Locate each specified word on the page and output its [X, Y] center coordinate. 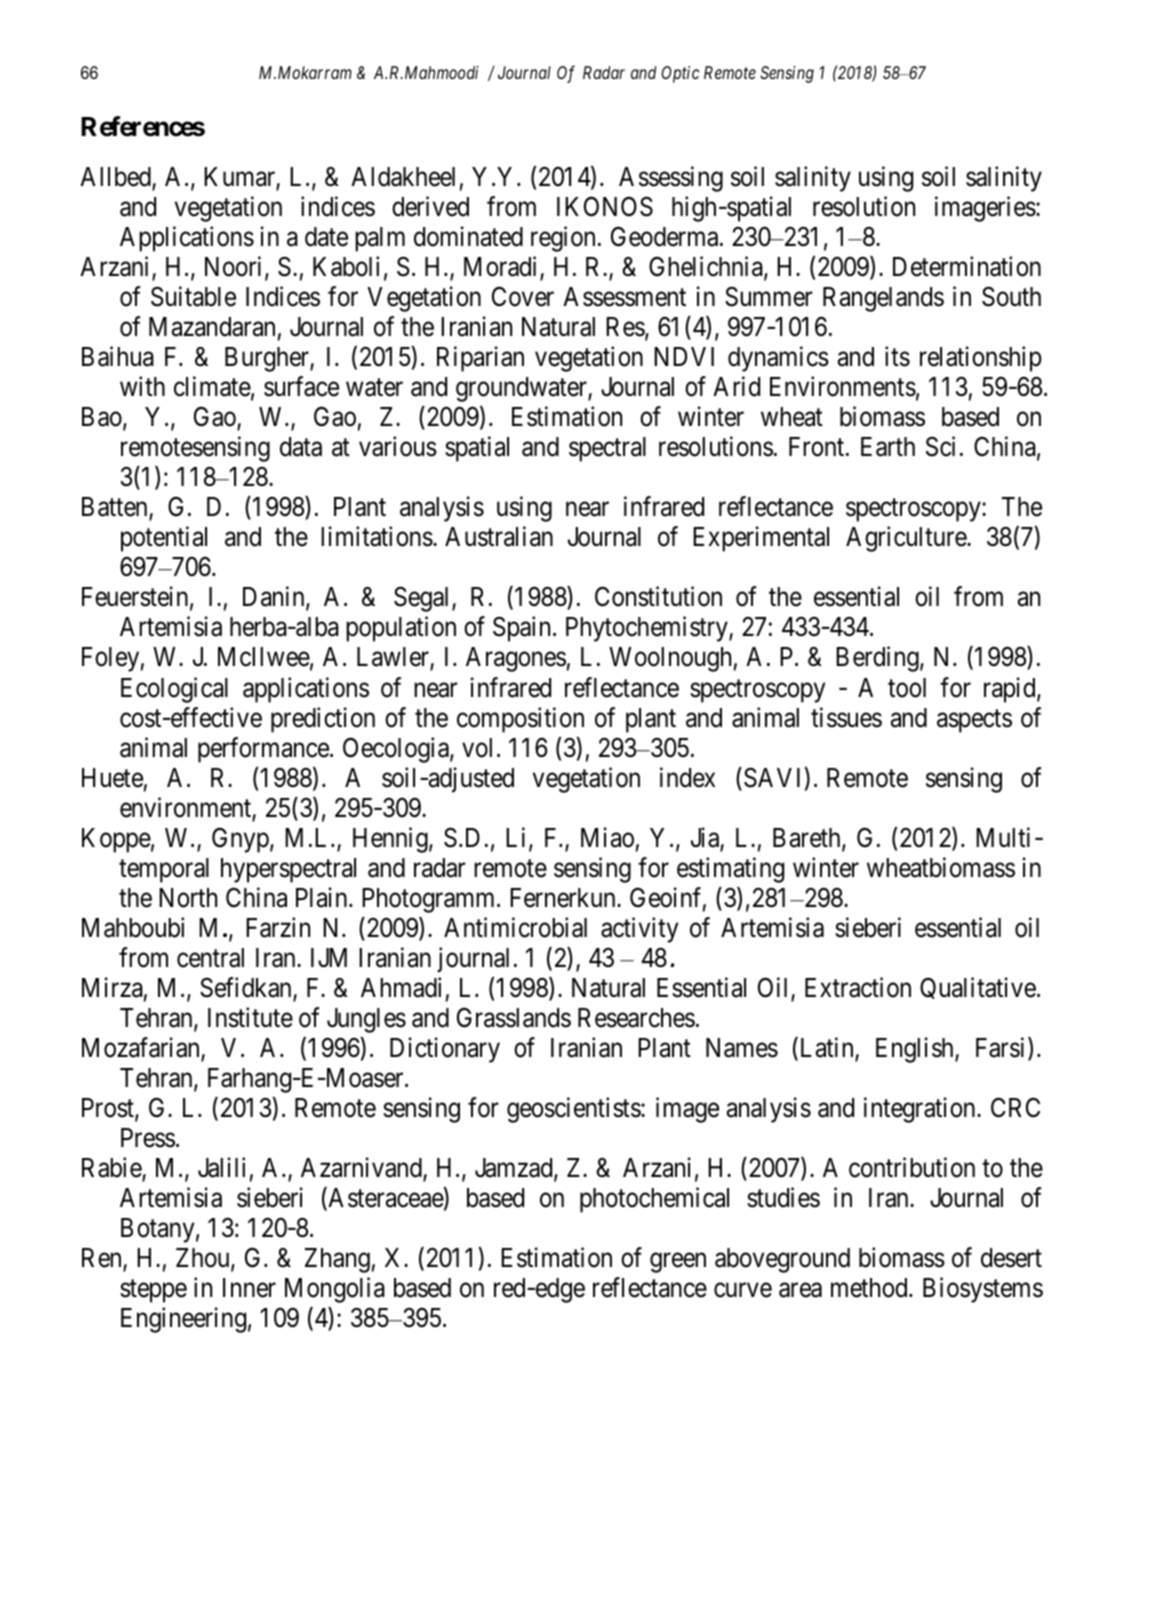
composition [520, 720]
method [870, 1288]
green [678, 1263]
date [326, 237]
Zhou [204, 1259]
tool [907, 688]
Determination [967, 266]
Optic [680, 74]
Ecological [174, 690]
